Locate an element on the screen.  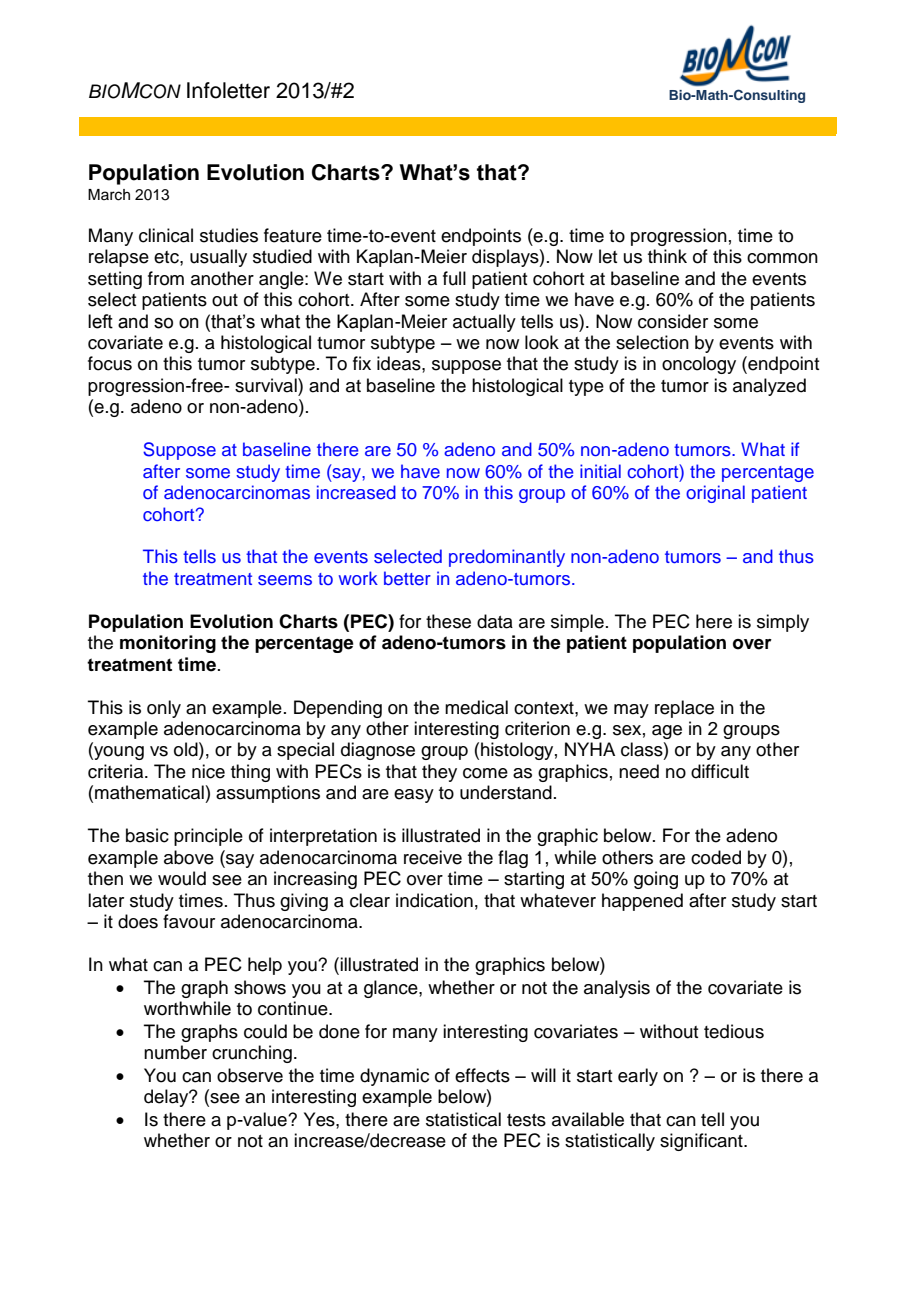
original is located at coordinates (715, 494).
